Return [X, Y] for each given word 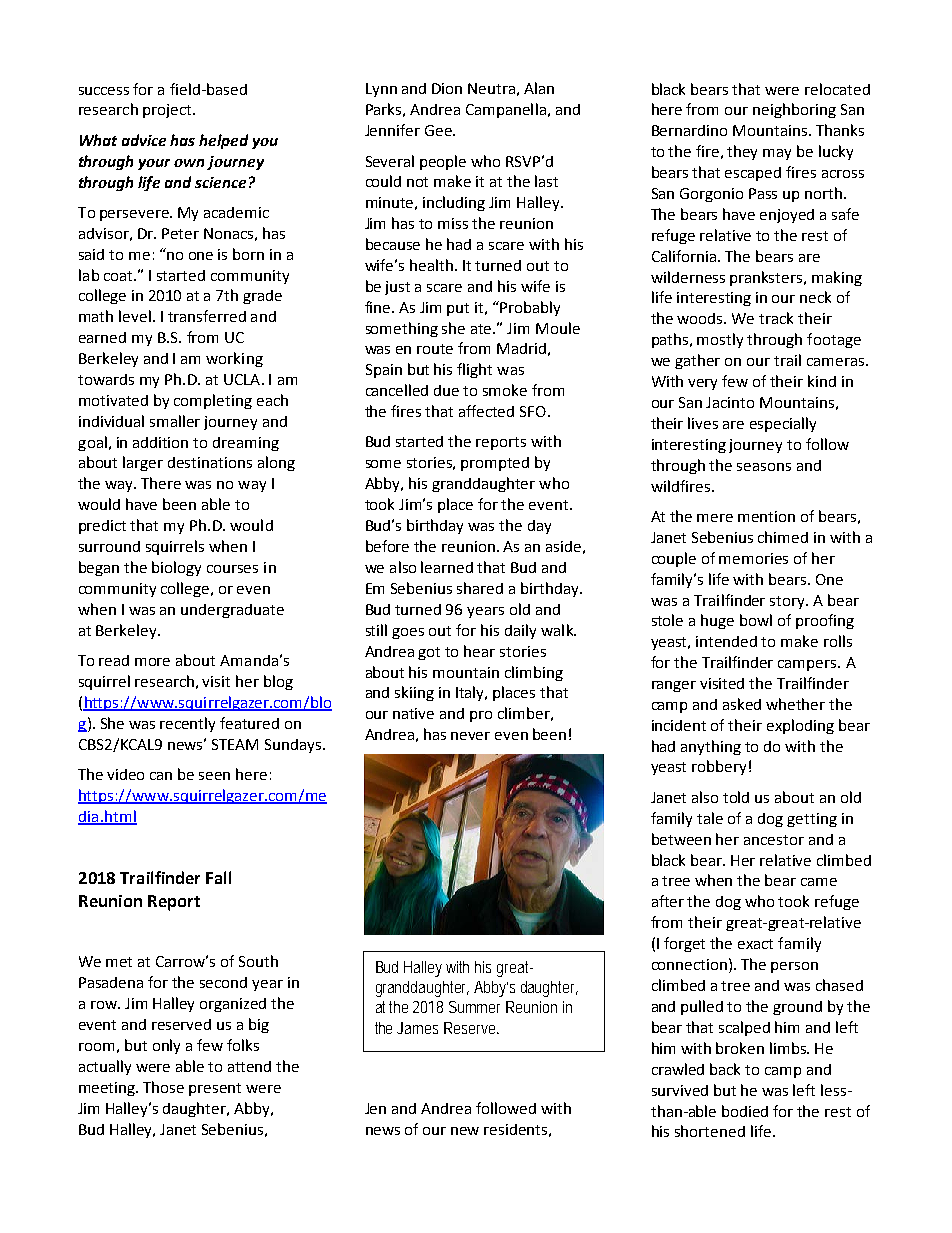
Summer [474, 1007]
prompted [495, 464]
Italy [471, 693]
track [776, 318]
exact [755, 944]
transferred [207, 316]
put [458, 309]
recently [187, 724]
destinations [210, 462]
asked [742, 704]
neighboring [794, 110]
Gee [439, 130]
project [168, 111]
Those [163, 1087]
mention [766, 516]
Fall [218, 877]
